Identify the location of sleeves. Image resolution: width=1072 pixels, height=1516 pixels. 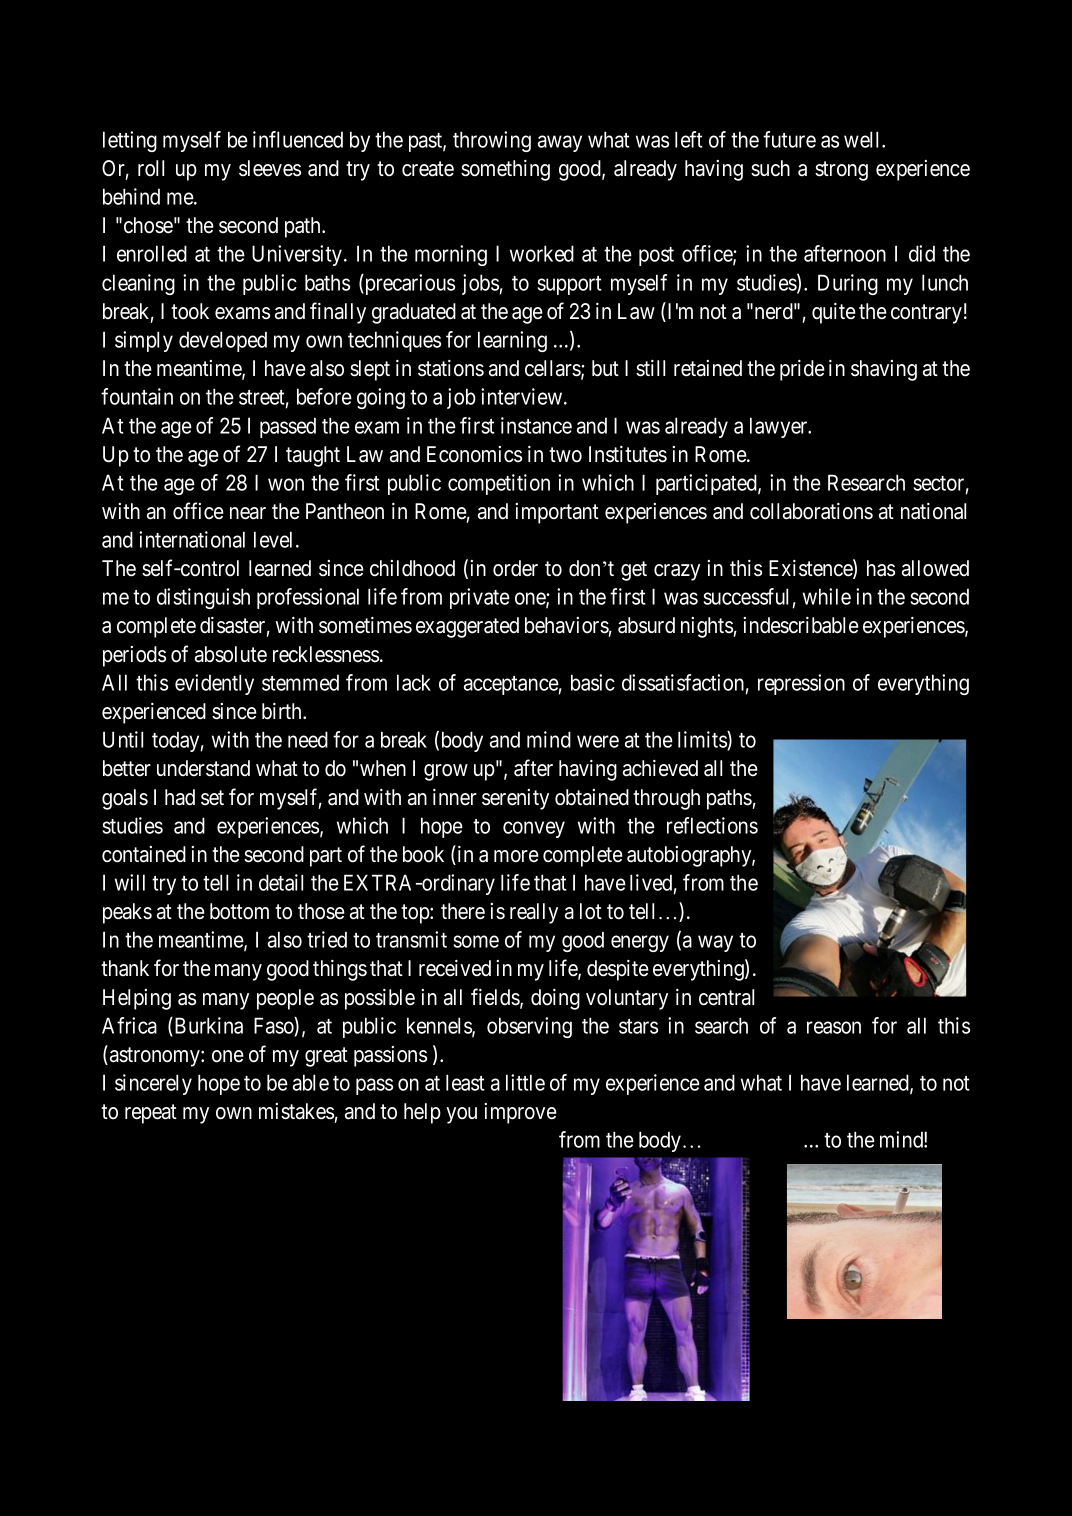
(270, 168).
